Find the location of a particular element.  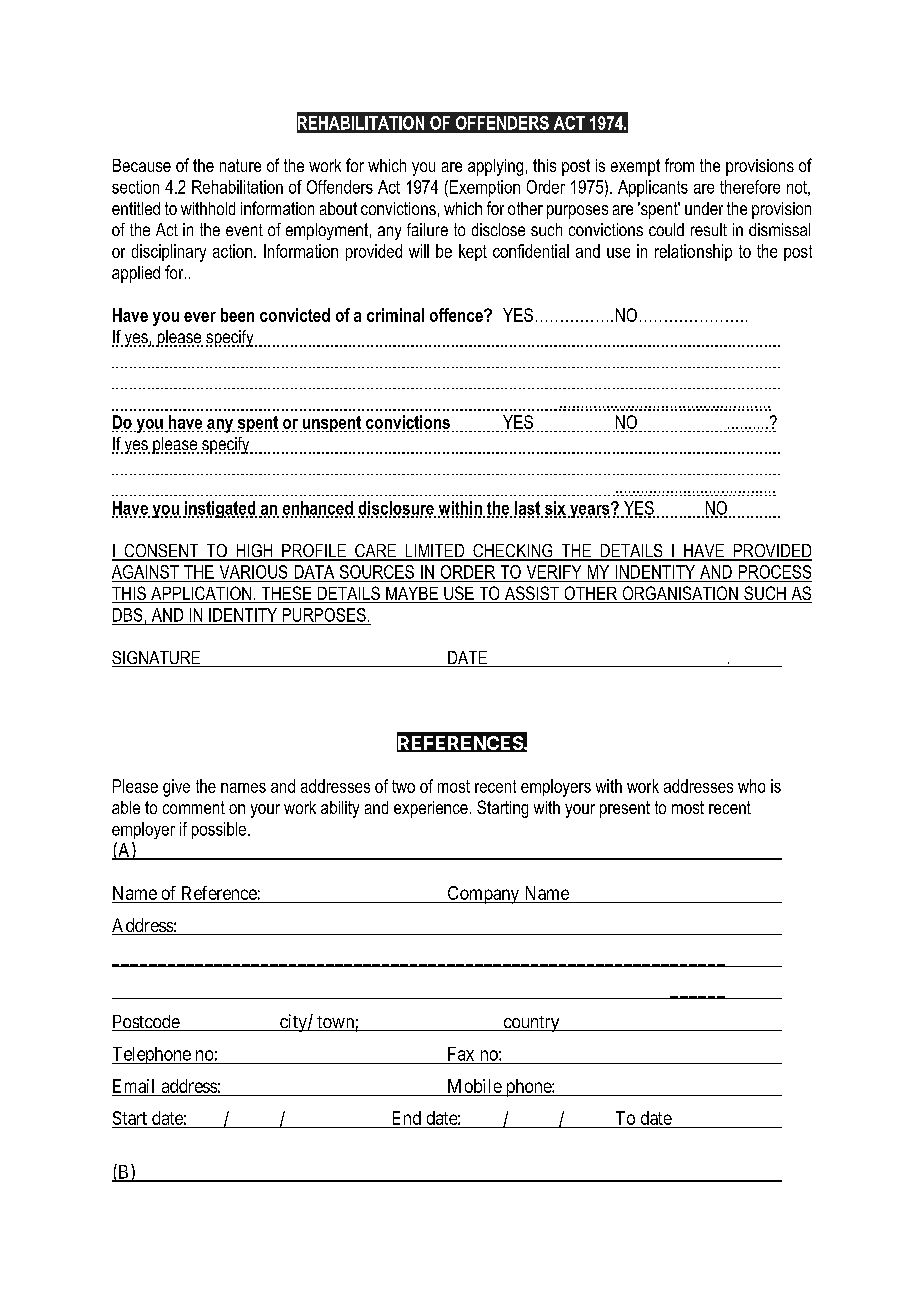

under is located at coordinates (704, 208).
